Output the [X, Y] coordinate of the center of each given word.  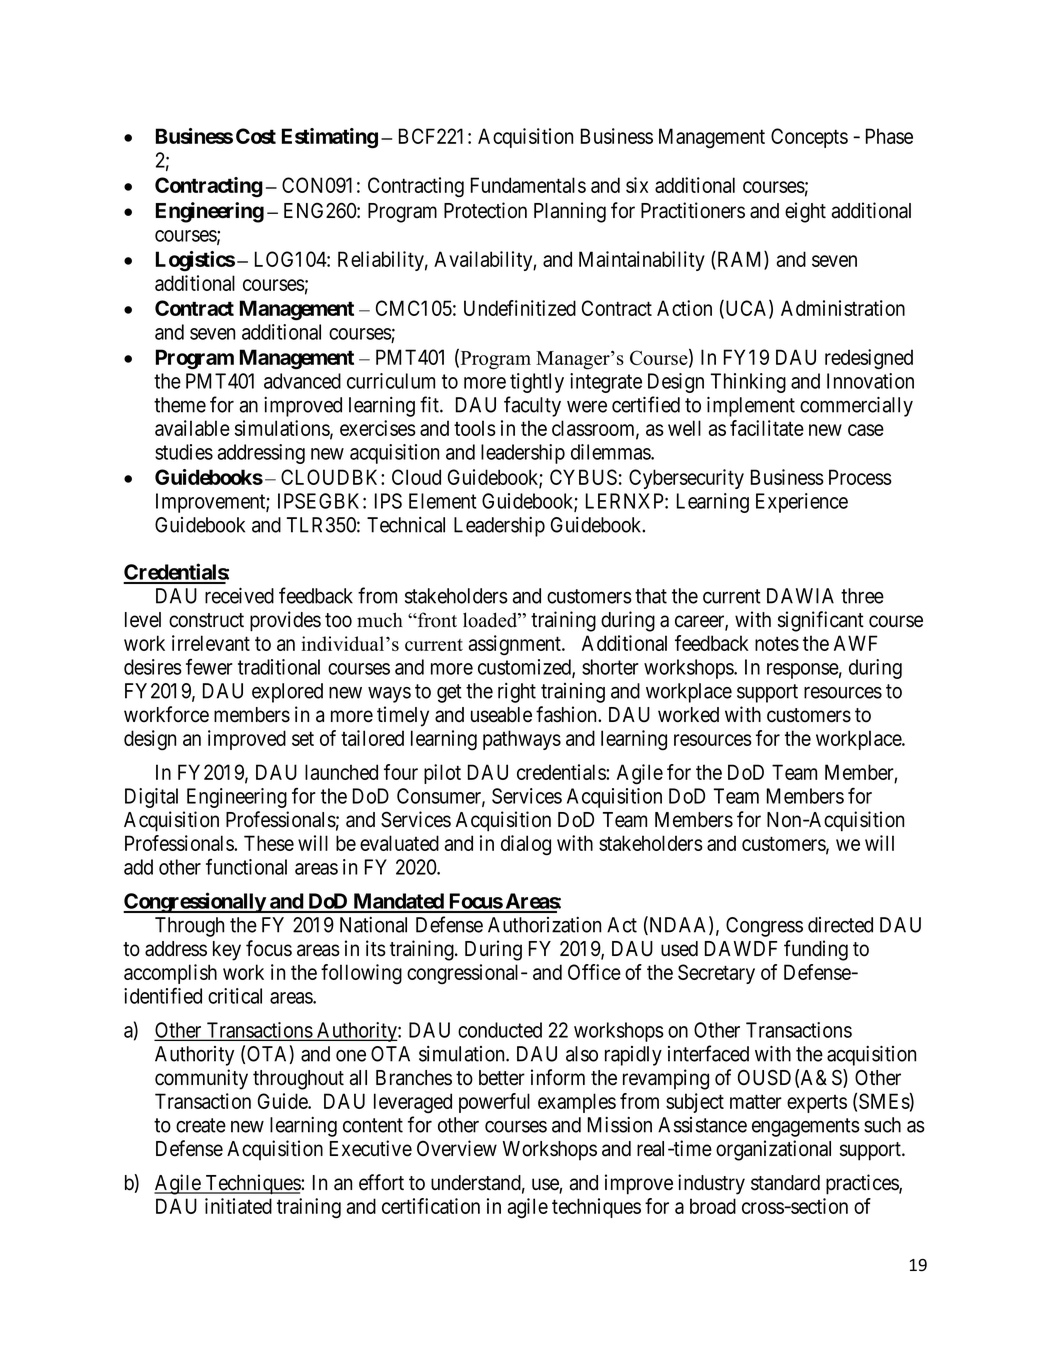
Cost [256, 136]
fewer [209, 666]
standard [785, 1183]
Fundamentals [528, 185]
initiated [238, 1206]
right [517, 693]
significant [821, 621]
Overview [457, 1148]
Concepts [809, 138]
